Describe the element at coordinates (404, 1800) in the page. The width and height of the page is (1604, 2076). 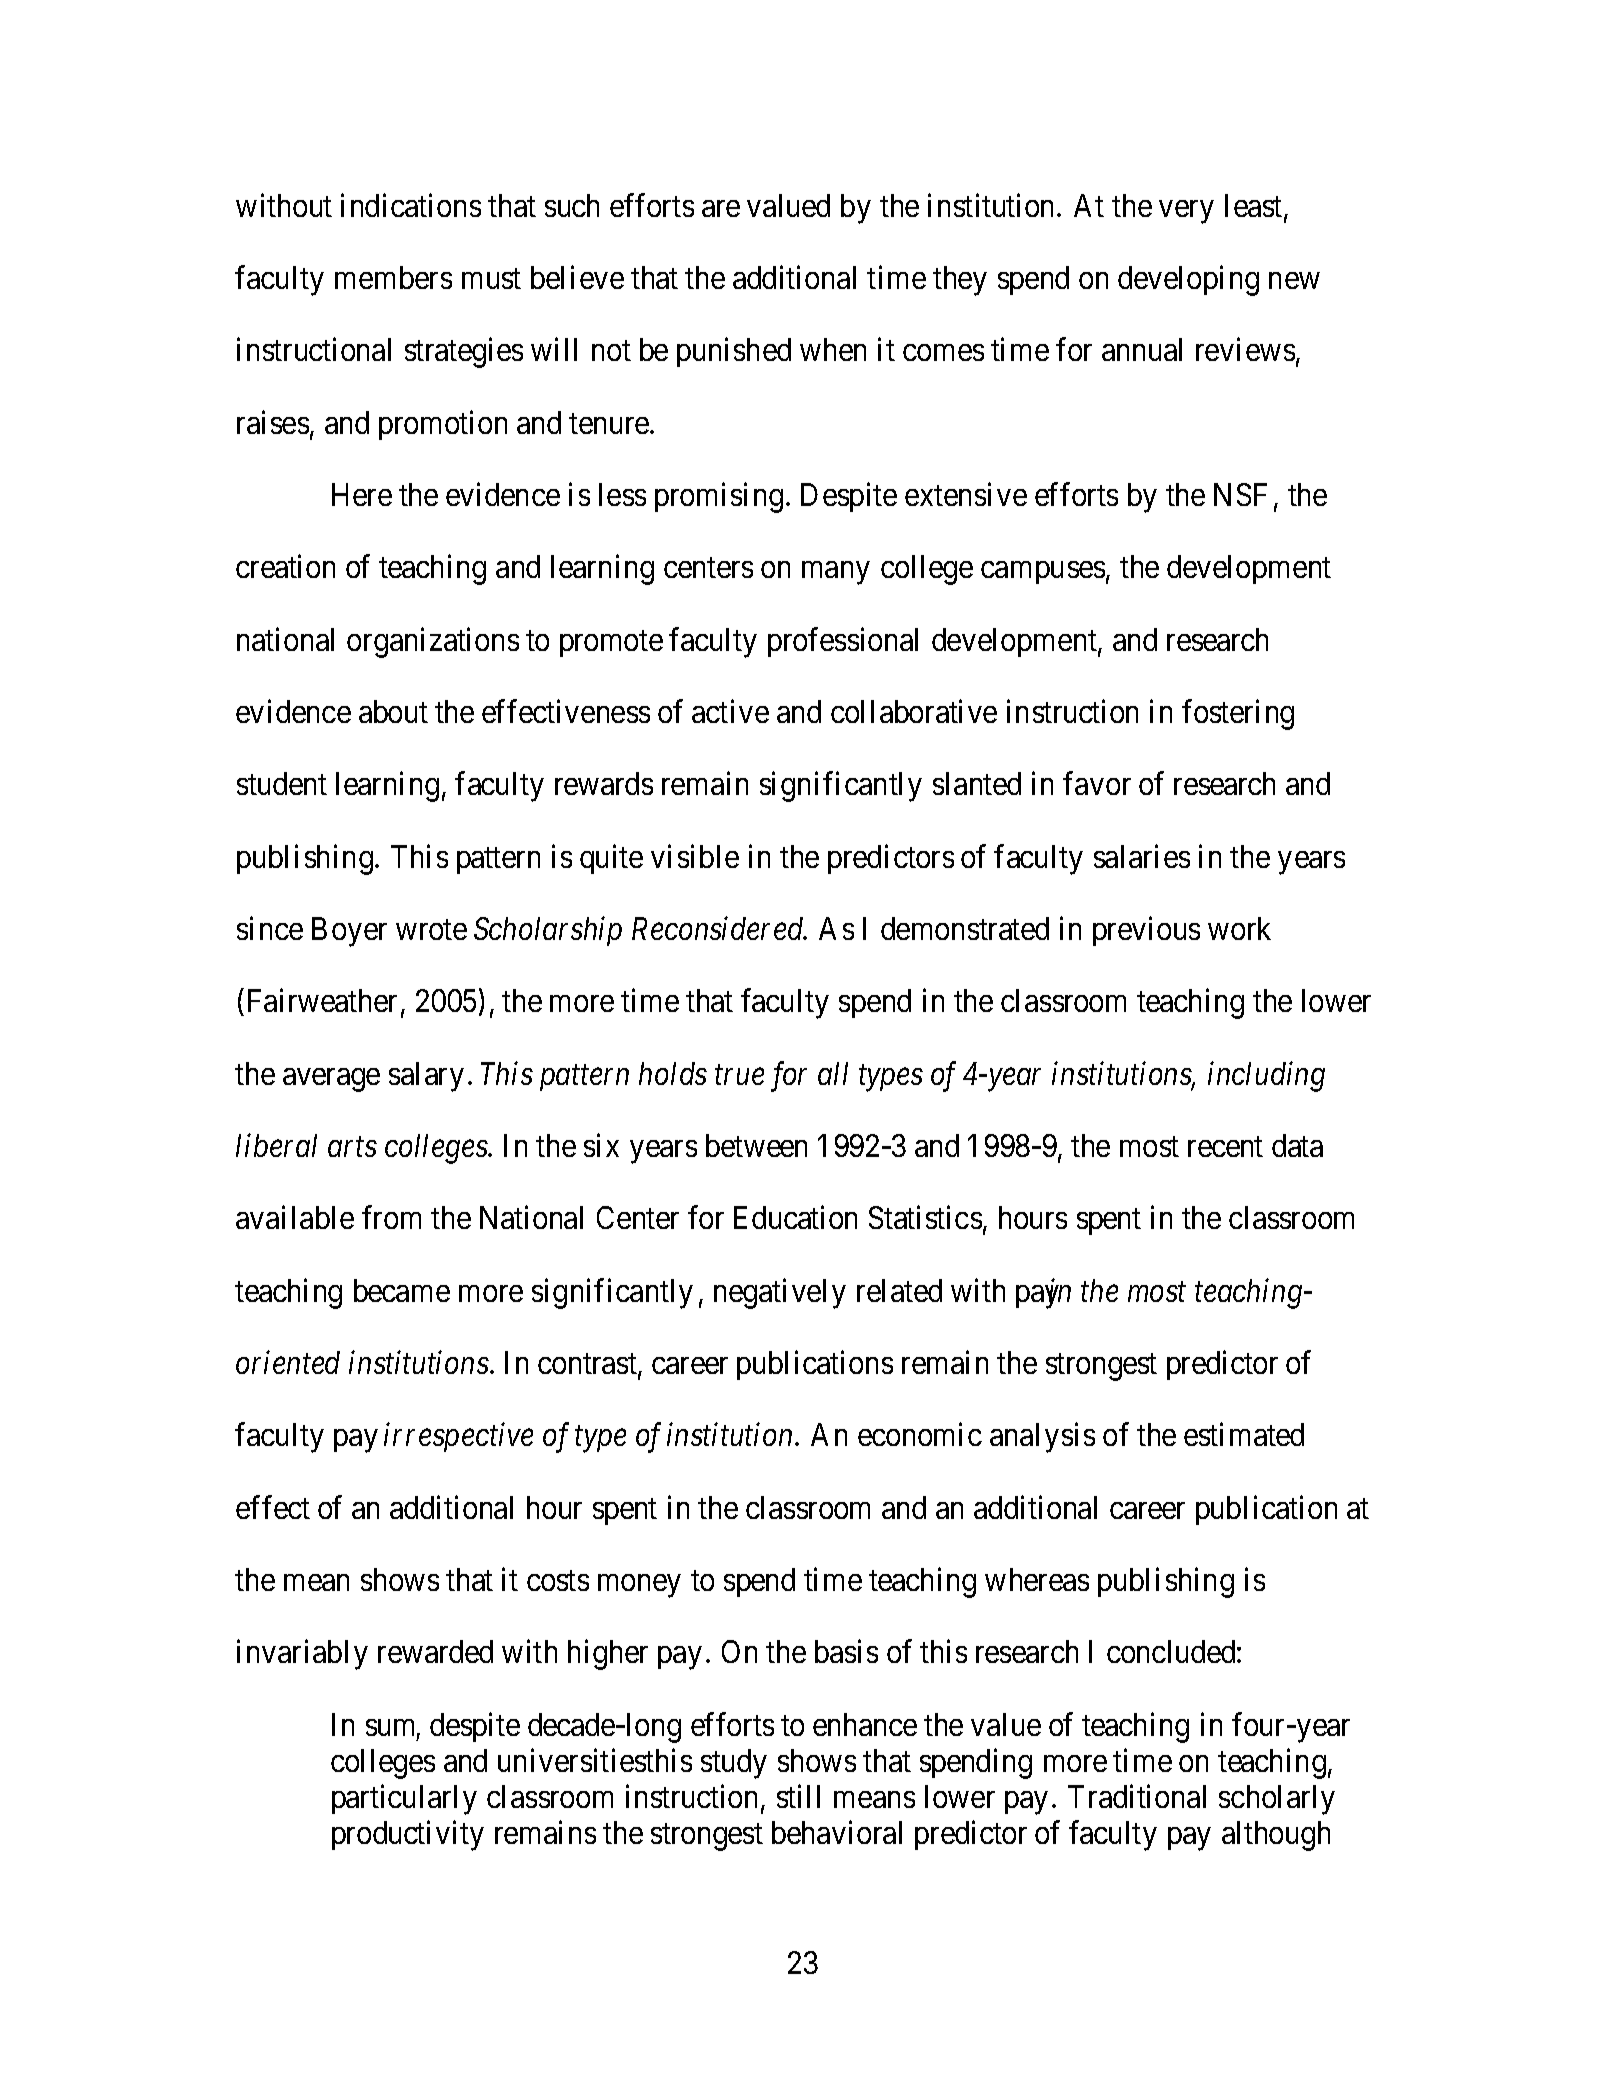
I see `particularly` at that location.
